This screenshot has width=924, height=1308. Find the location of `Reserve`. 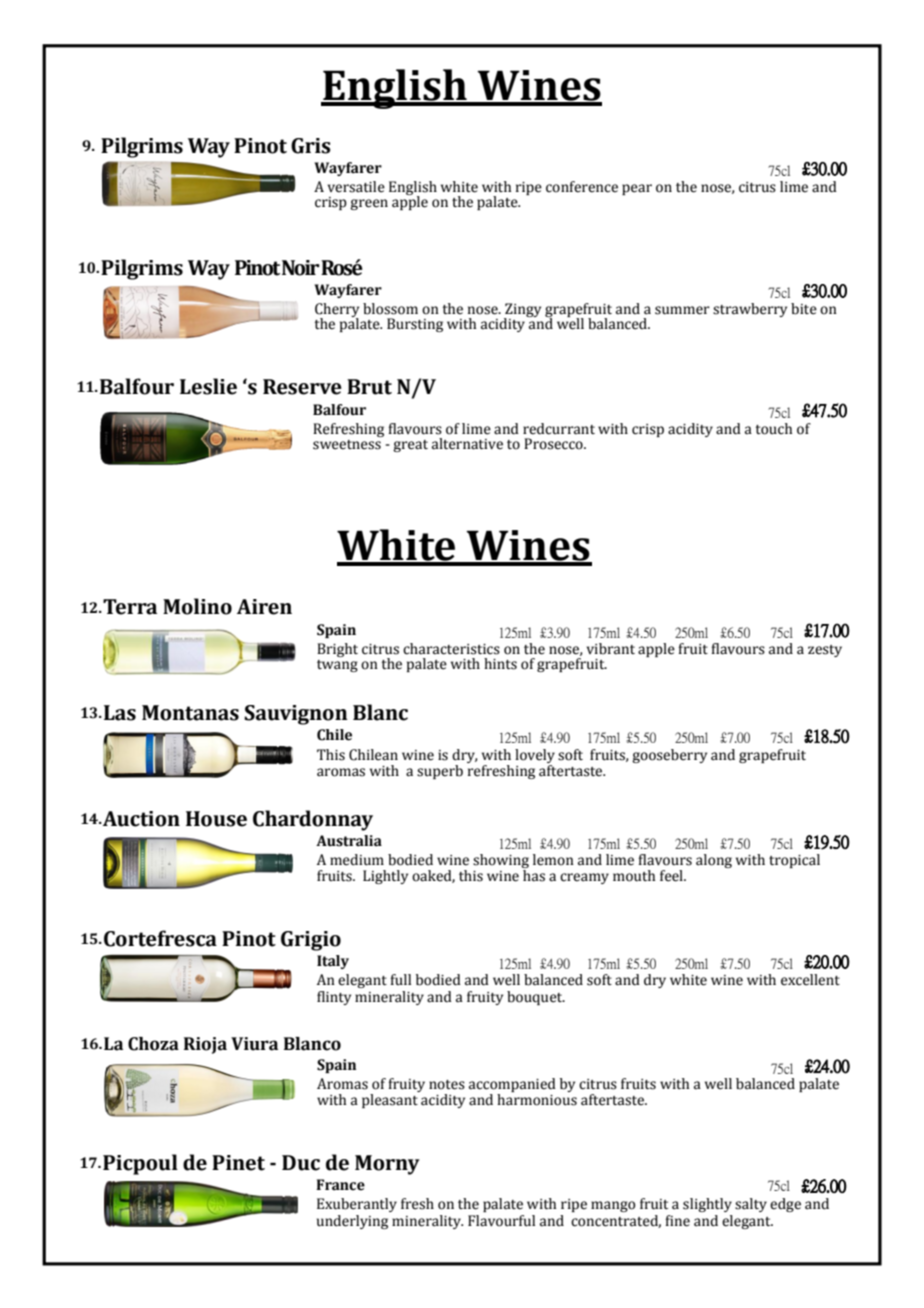

Reserve is located at coordinates (302, 387).
